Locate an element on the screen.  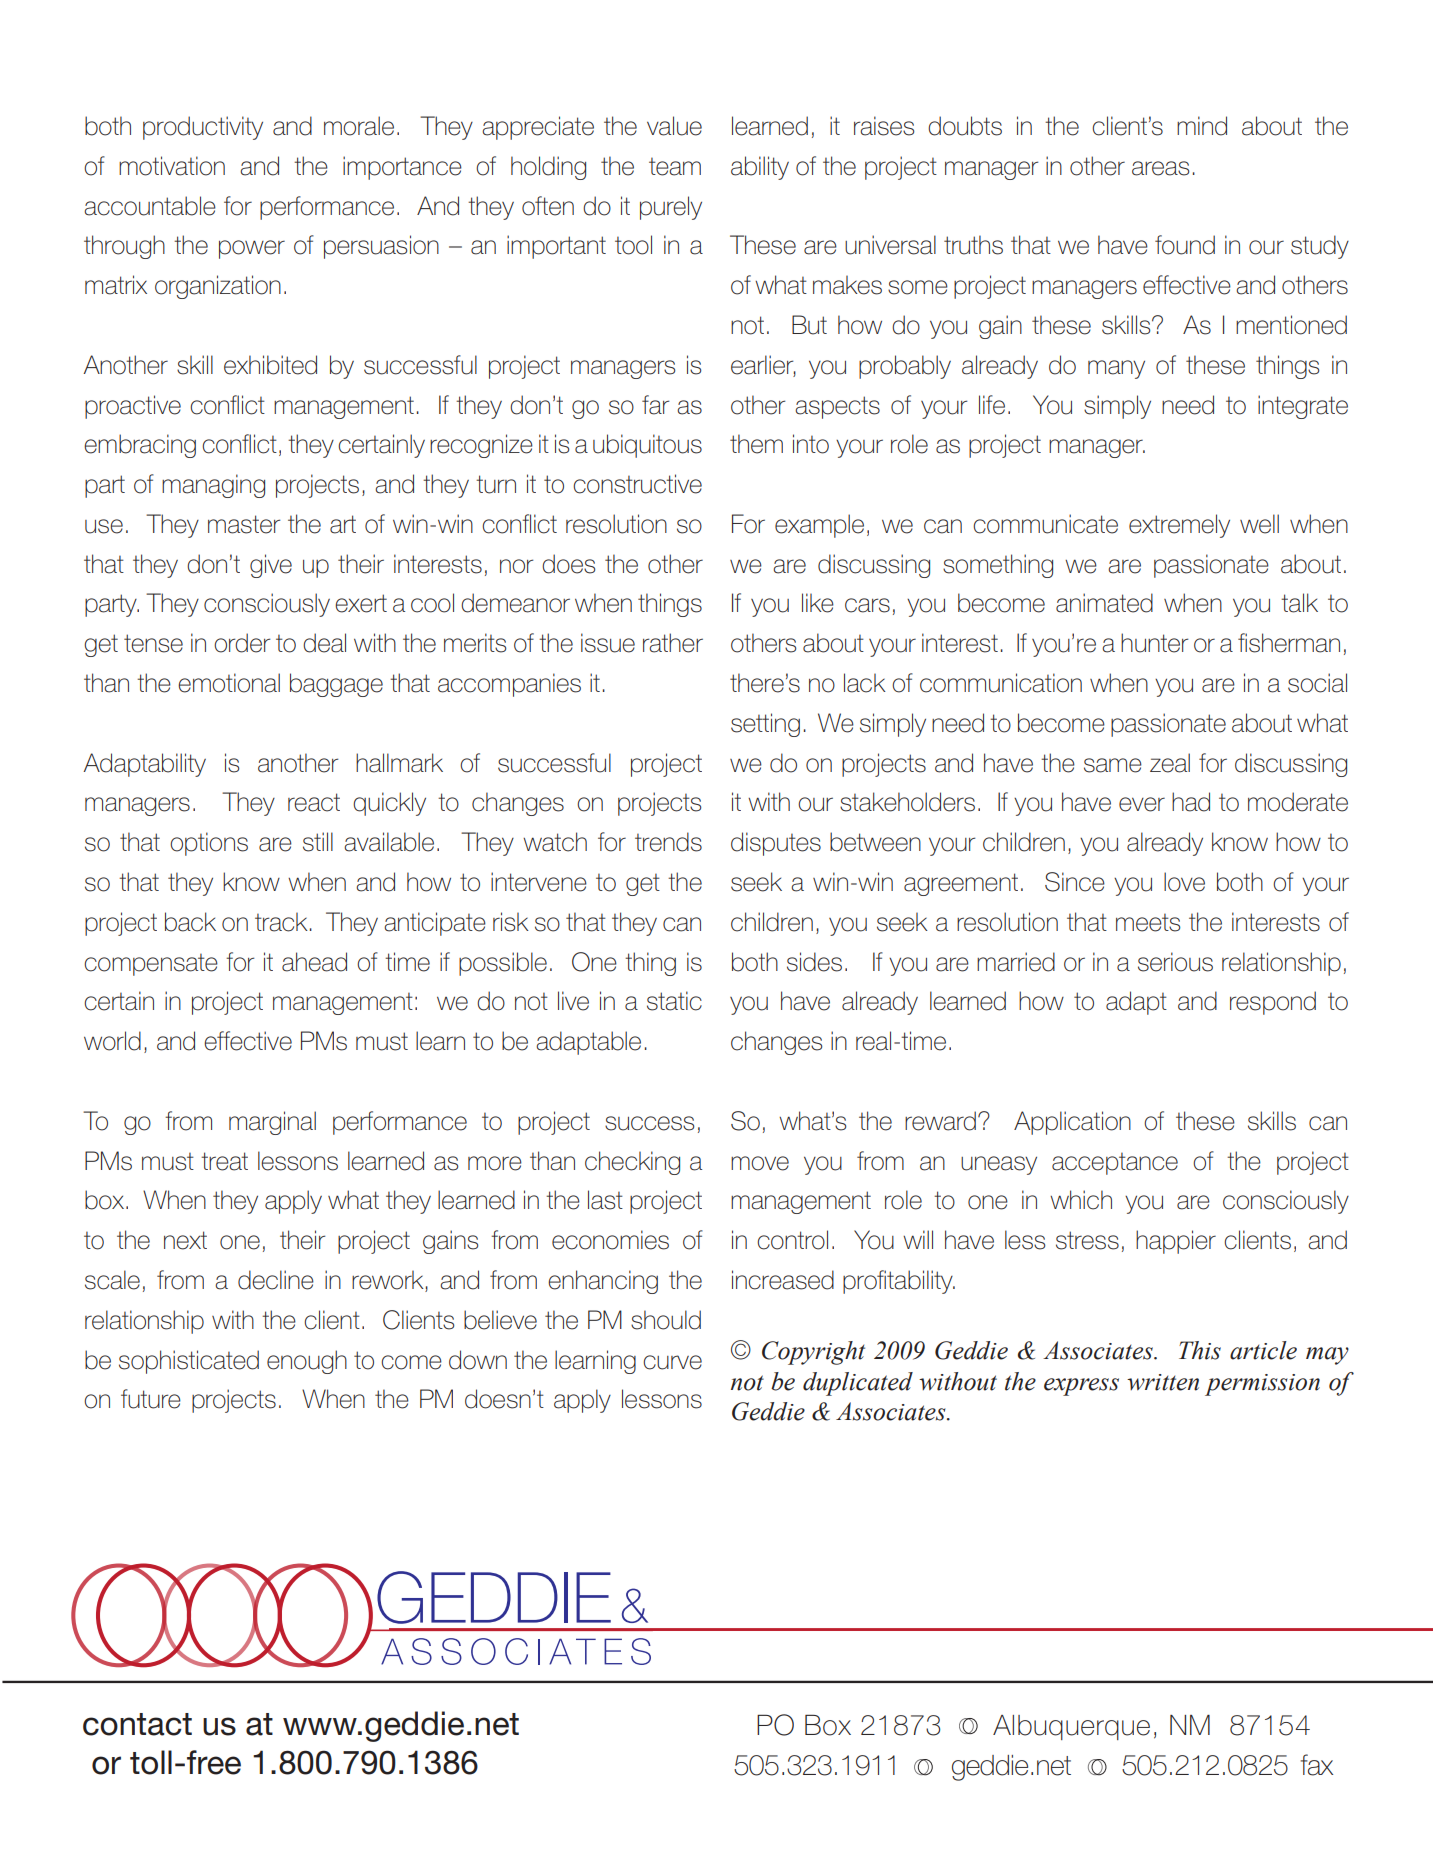
move is located at coordinates (760, 1163).
